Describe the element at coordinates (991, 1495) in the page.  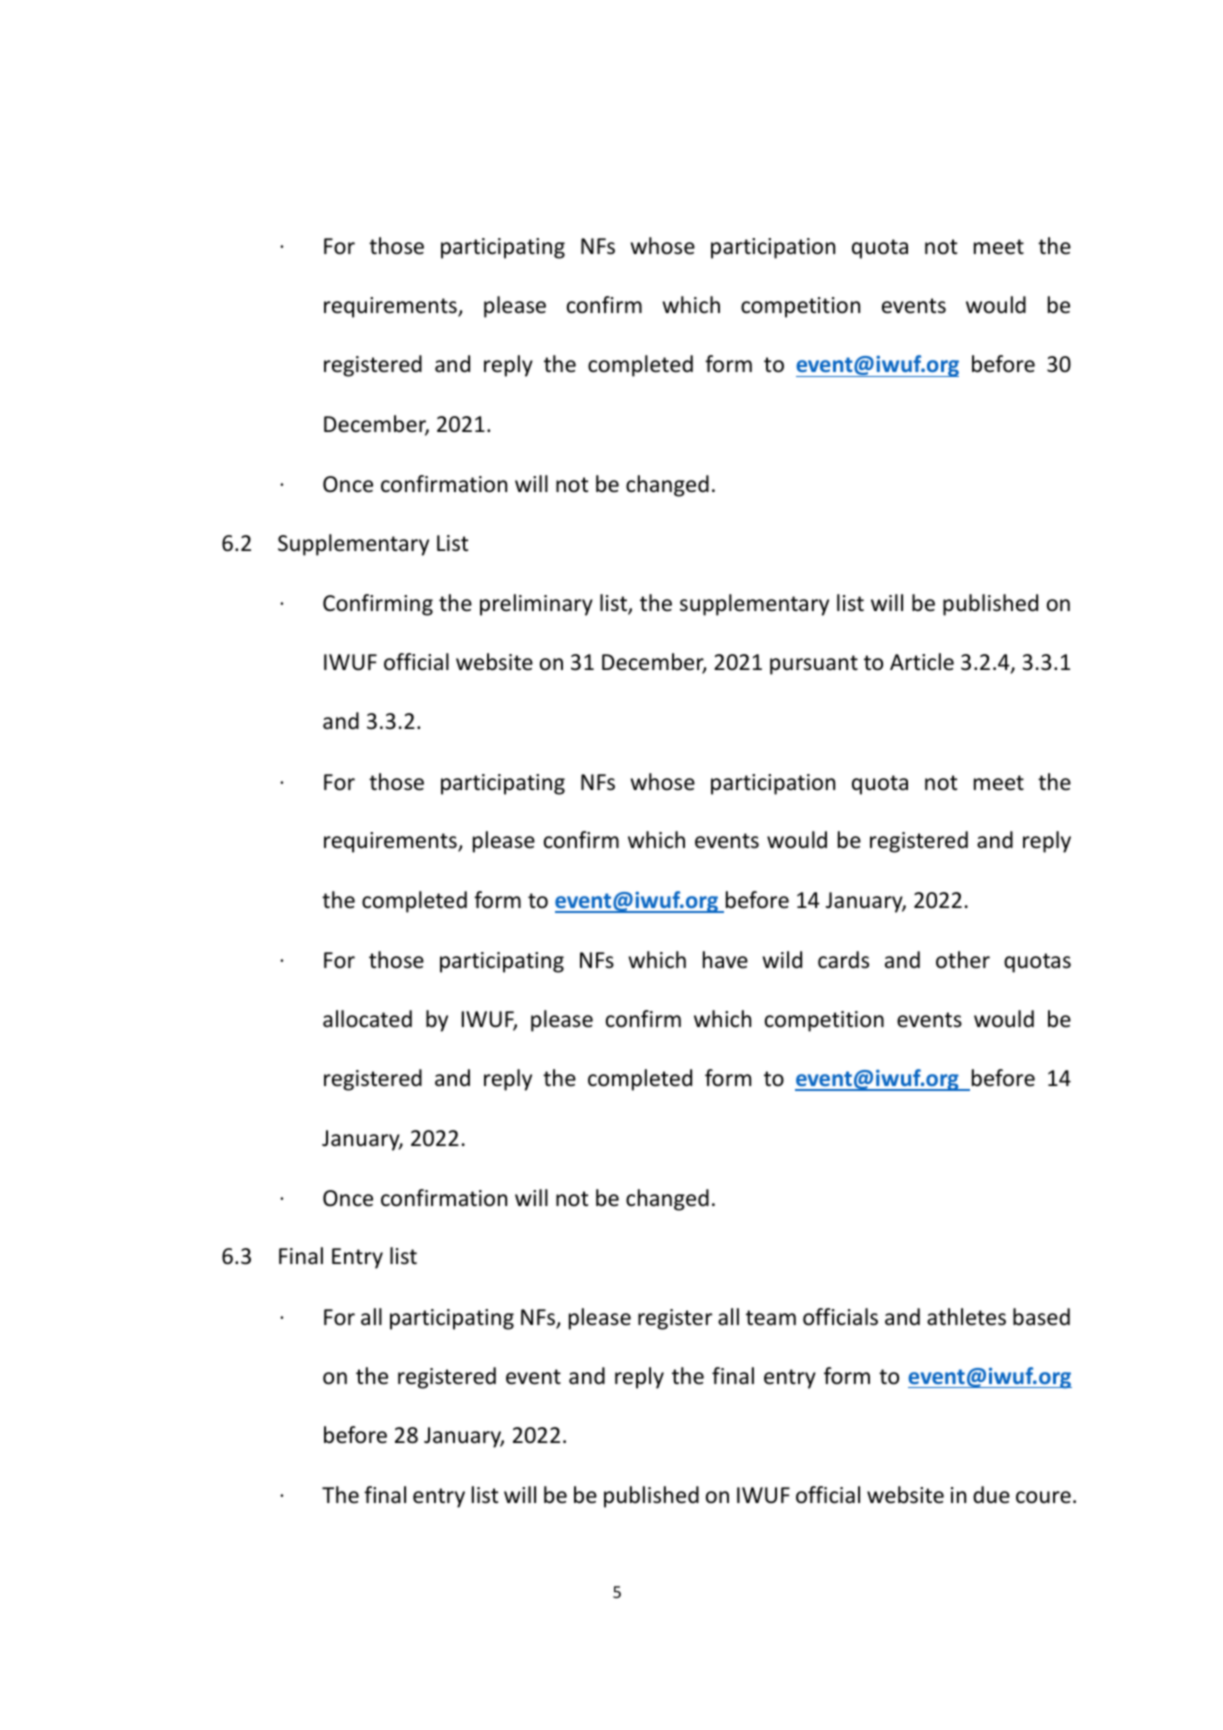
I see `due` at that location.
